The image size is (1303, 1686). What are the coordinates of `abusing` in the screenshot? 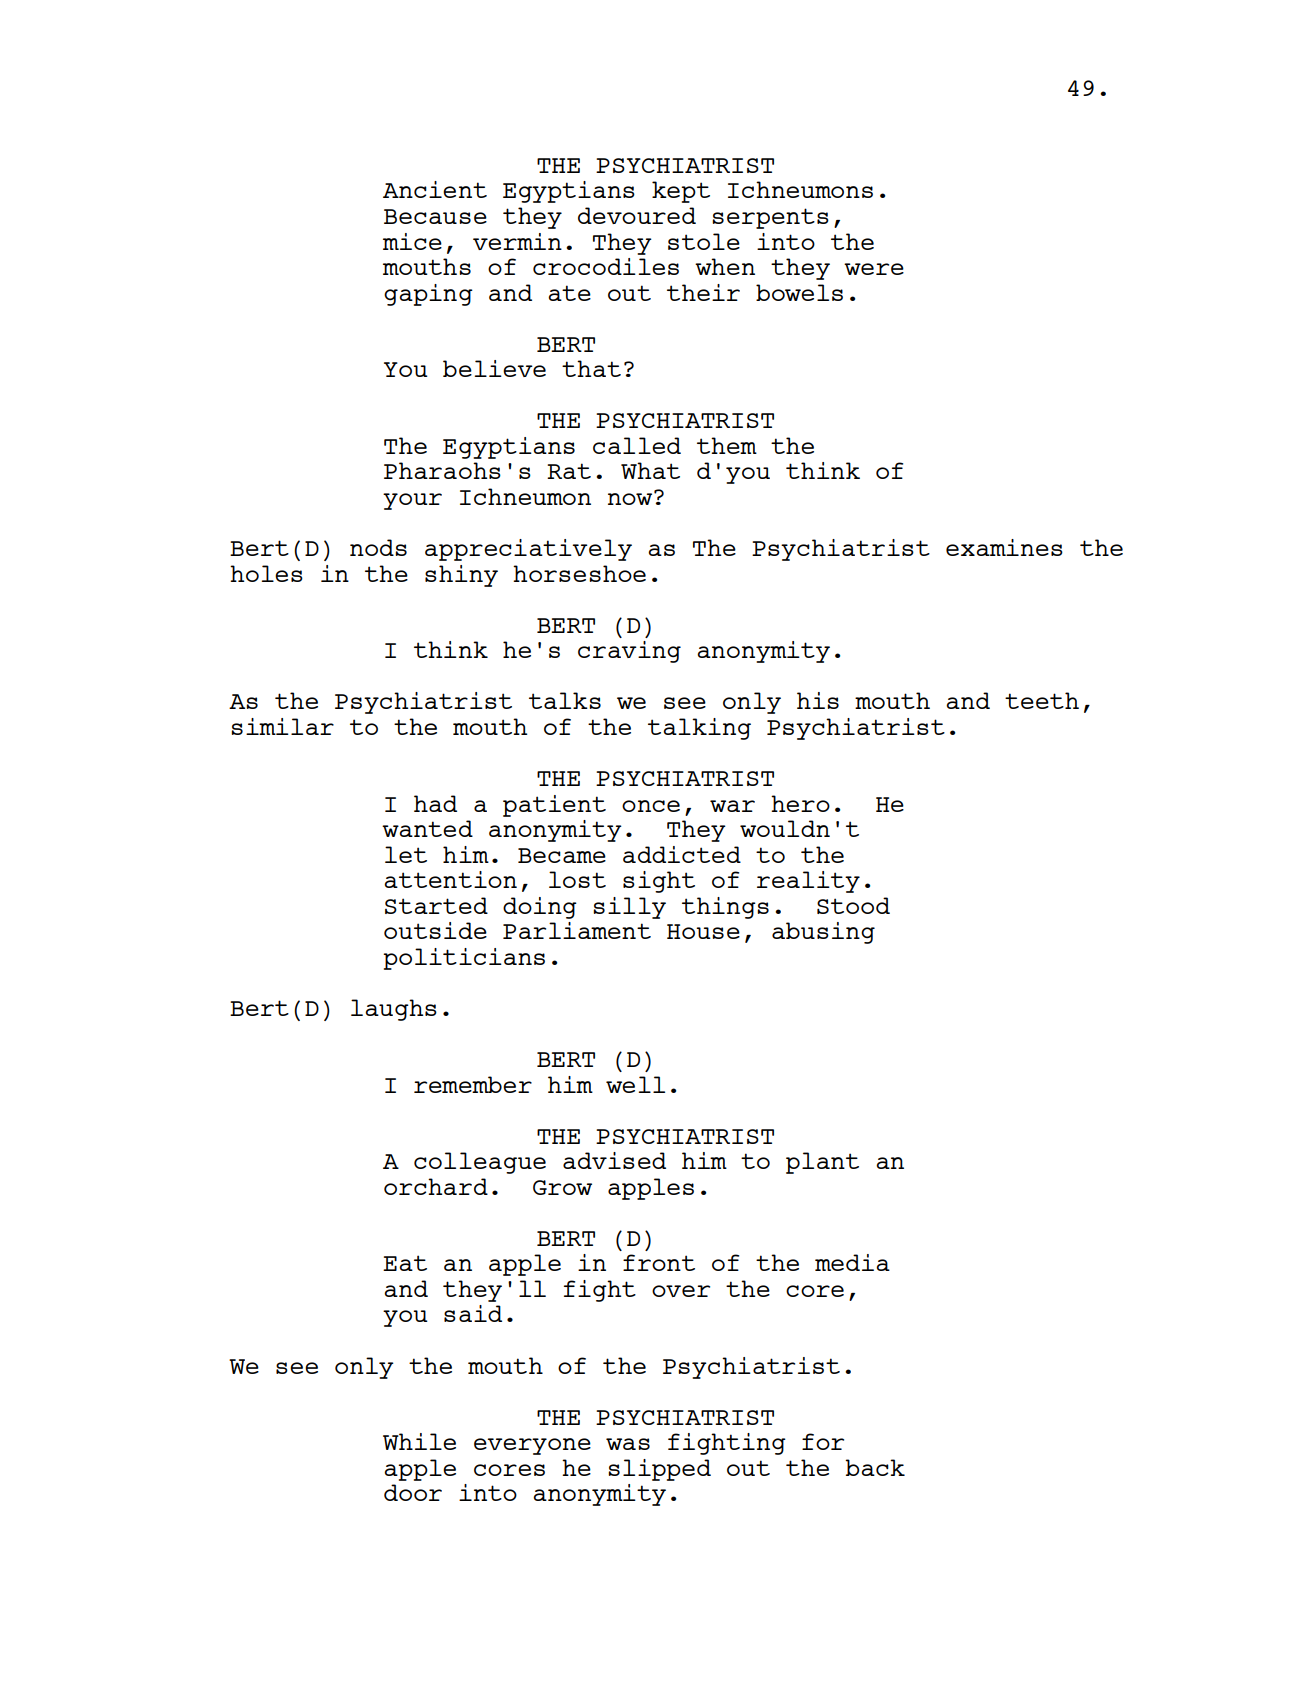 It's located at (823, 933).
